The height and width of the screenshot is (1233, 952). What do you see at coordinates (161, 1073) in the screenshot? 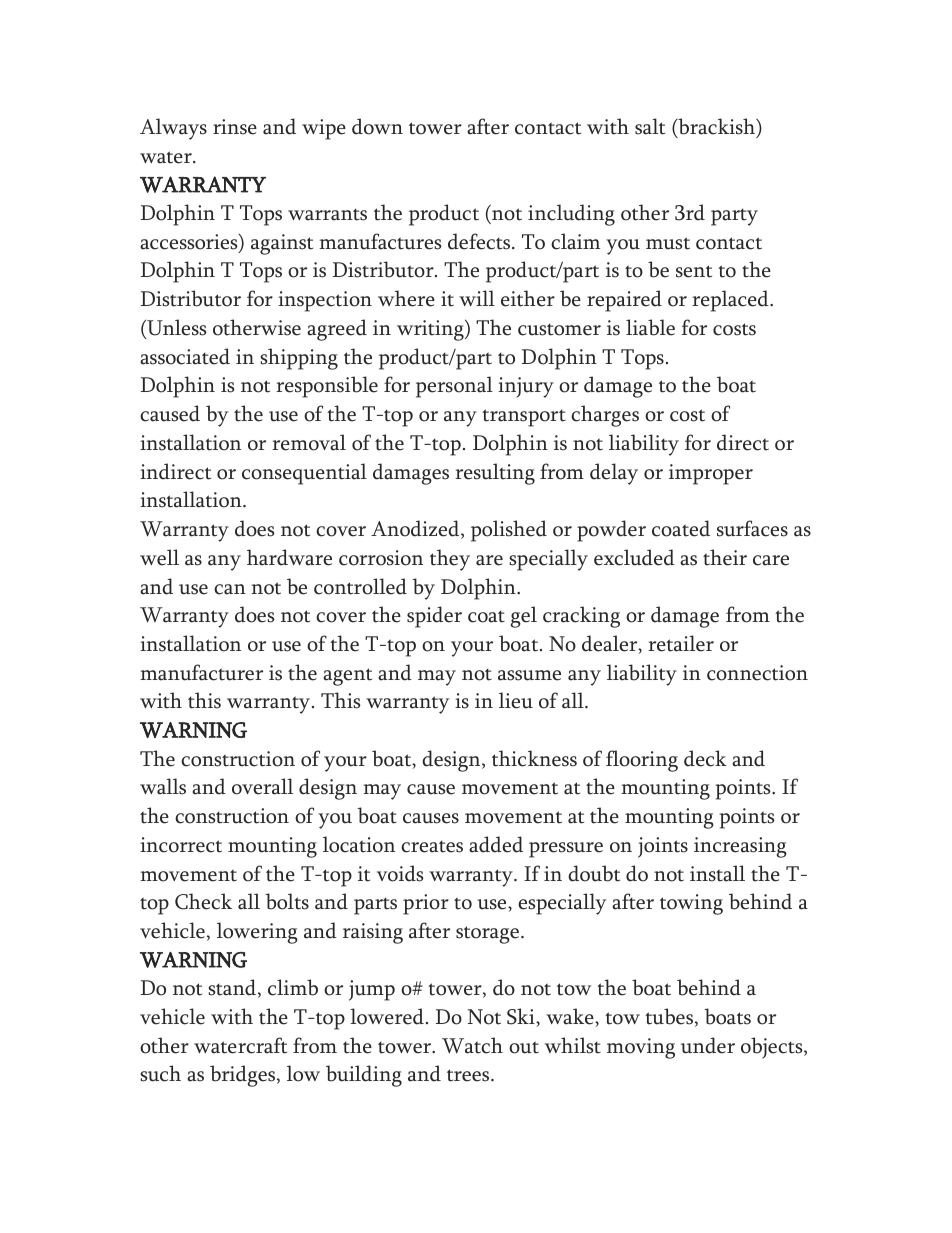
I see `such` at bounding box center [161, 1073].
